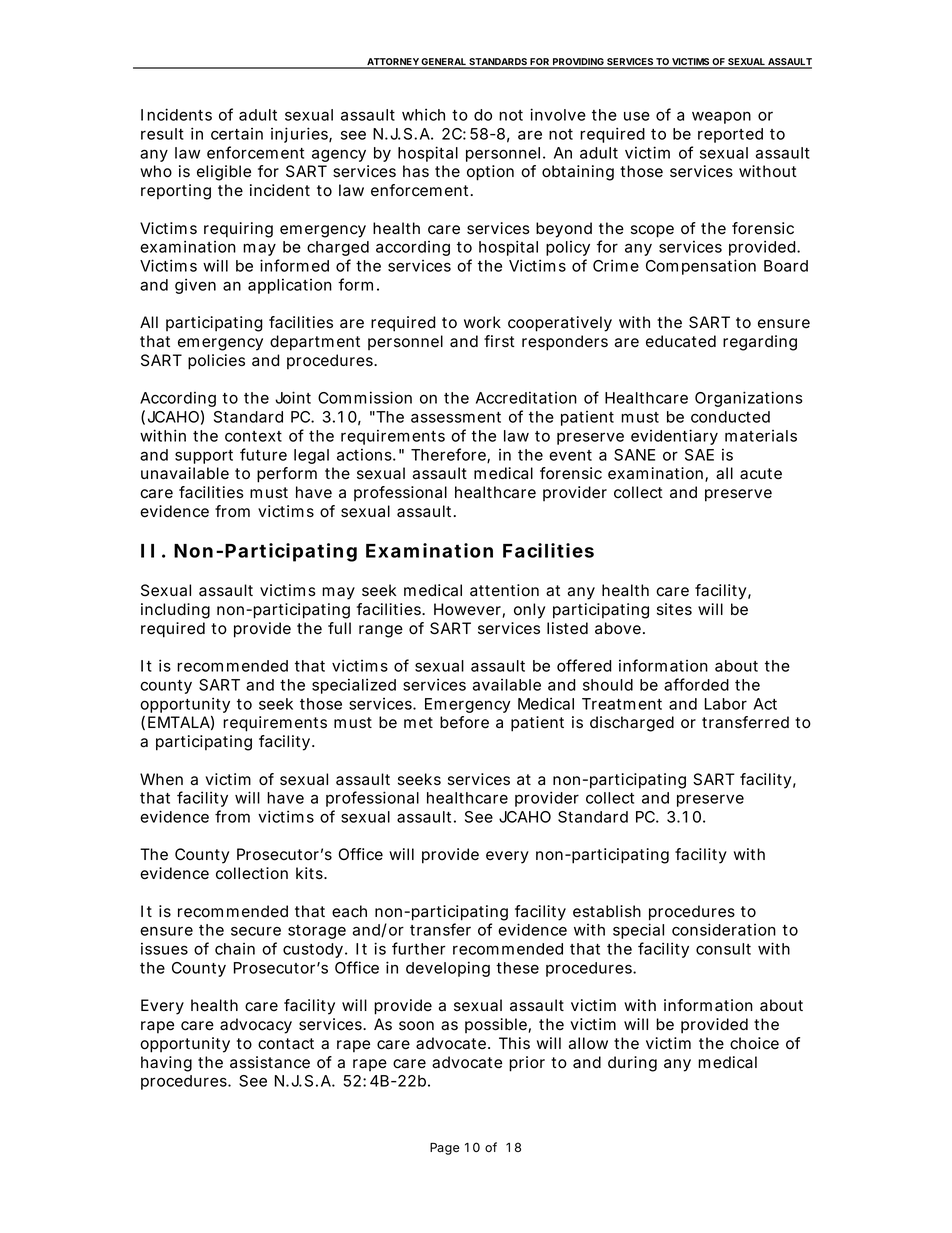 This document has width=952, height=1233. What do you see at coordinates (256, 1026) in the document?
I see `advocacy` at bounding box center [256, 1026].
